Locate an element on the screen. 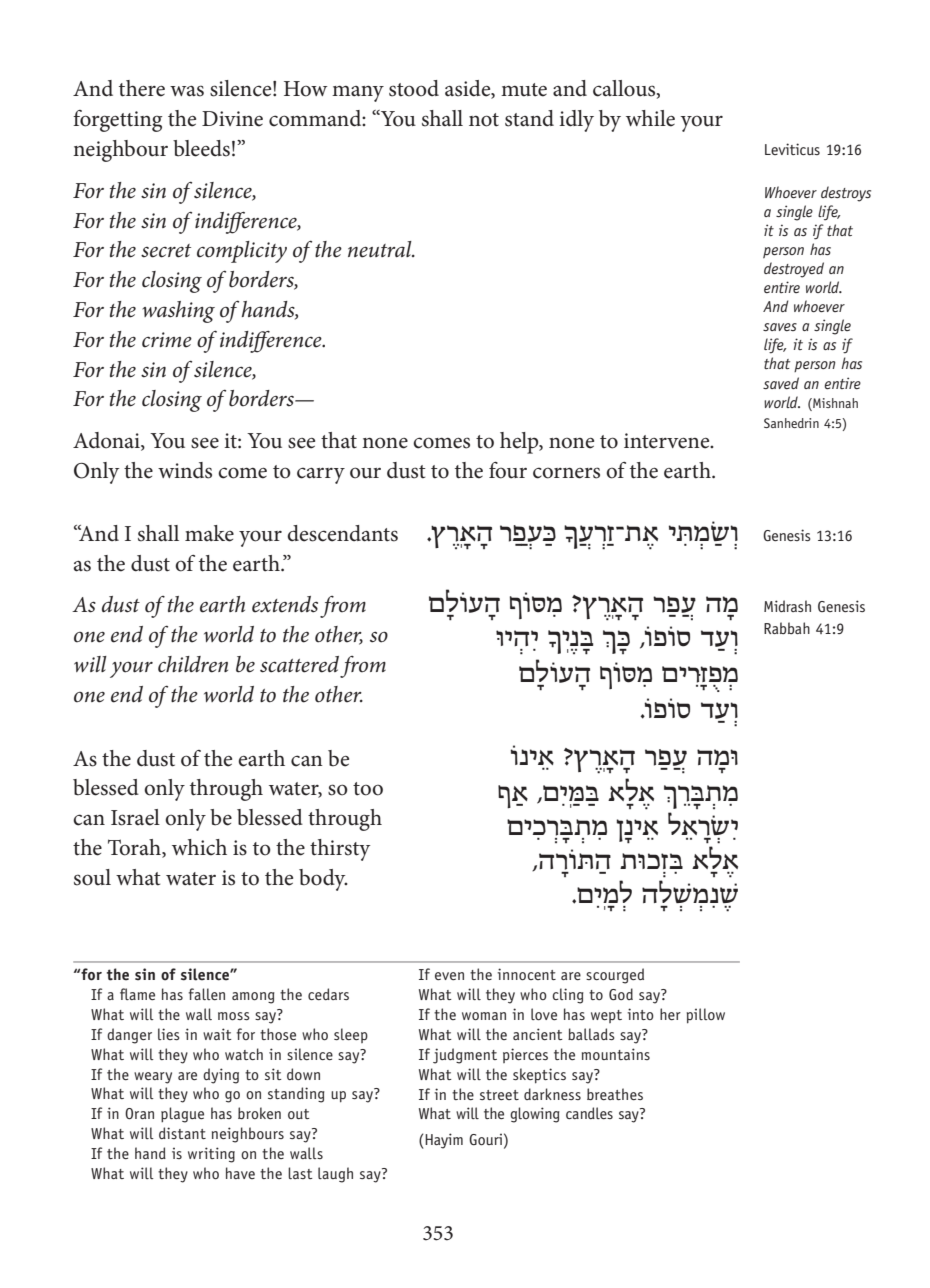 The image size is (930, 1288). even is located at coordinates (449, 976).
